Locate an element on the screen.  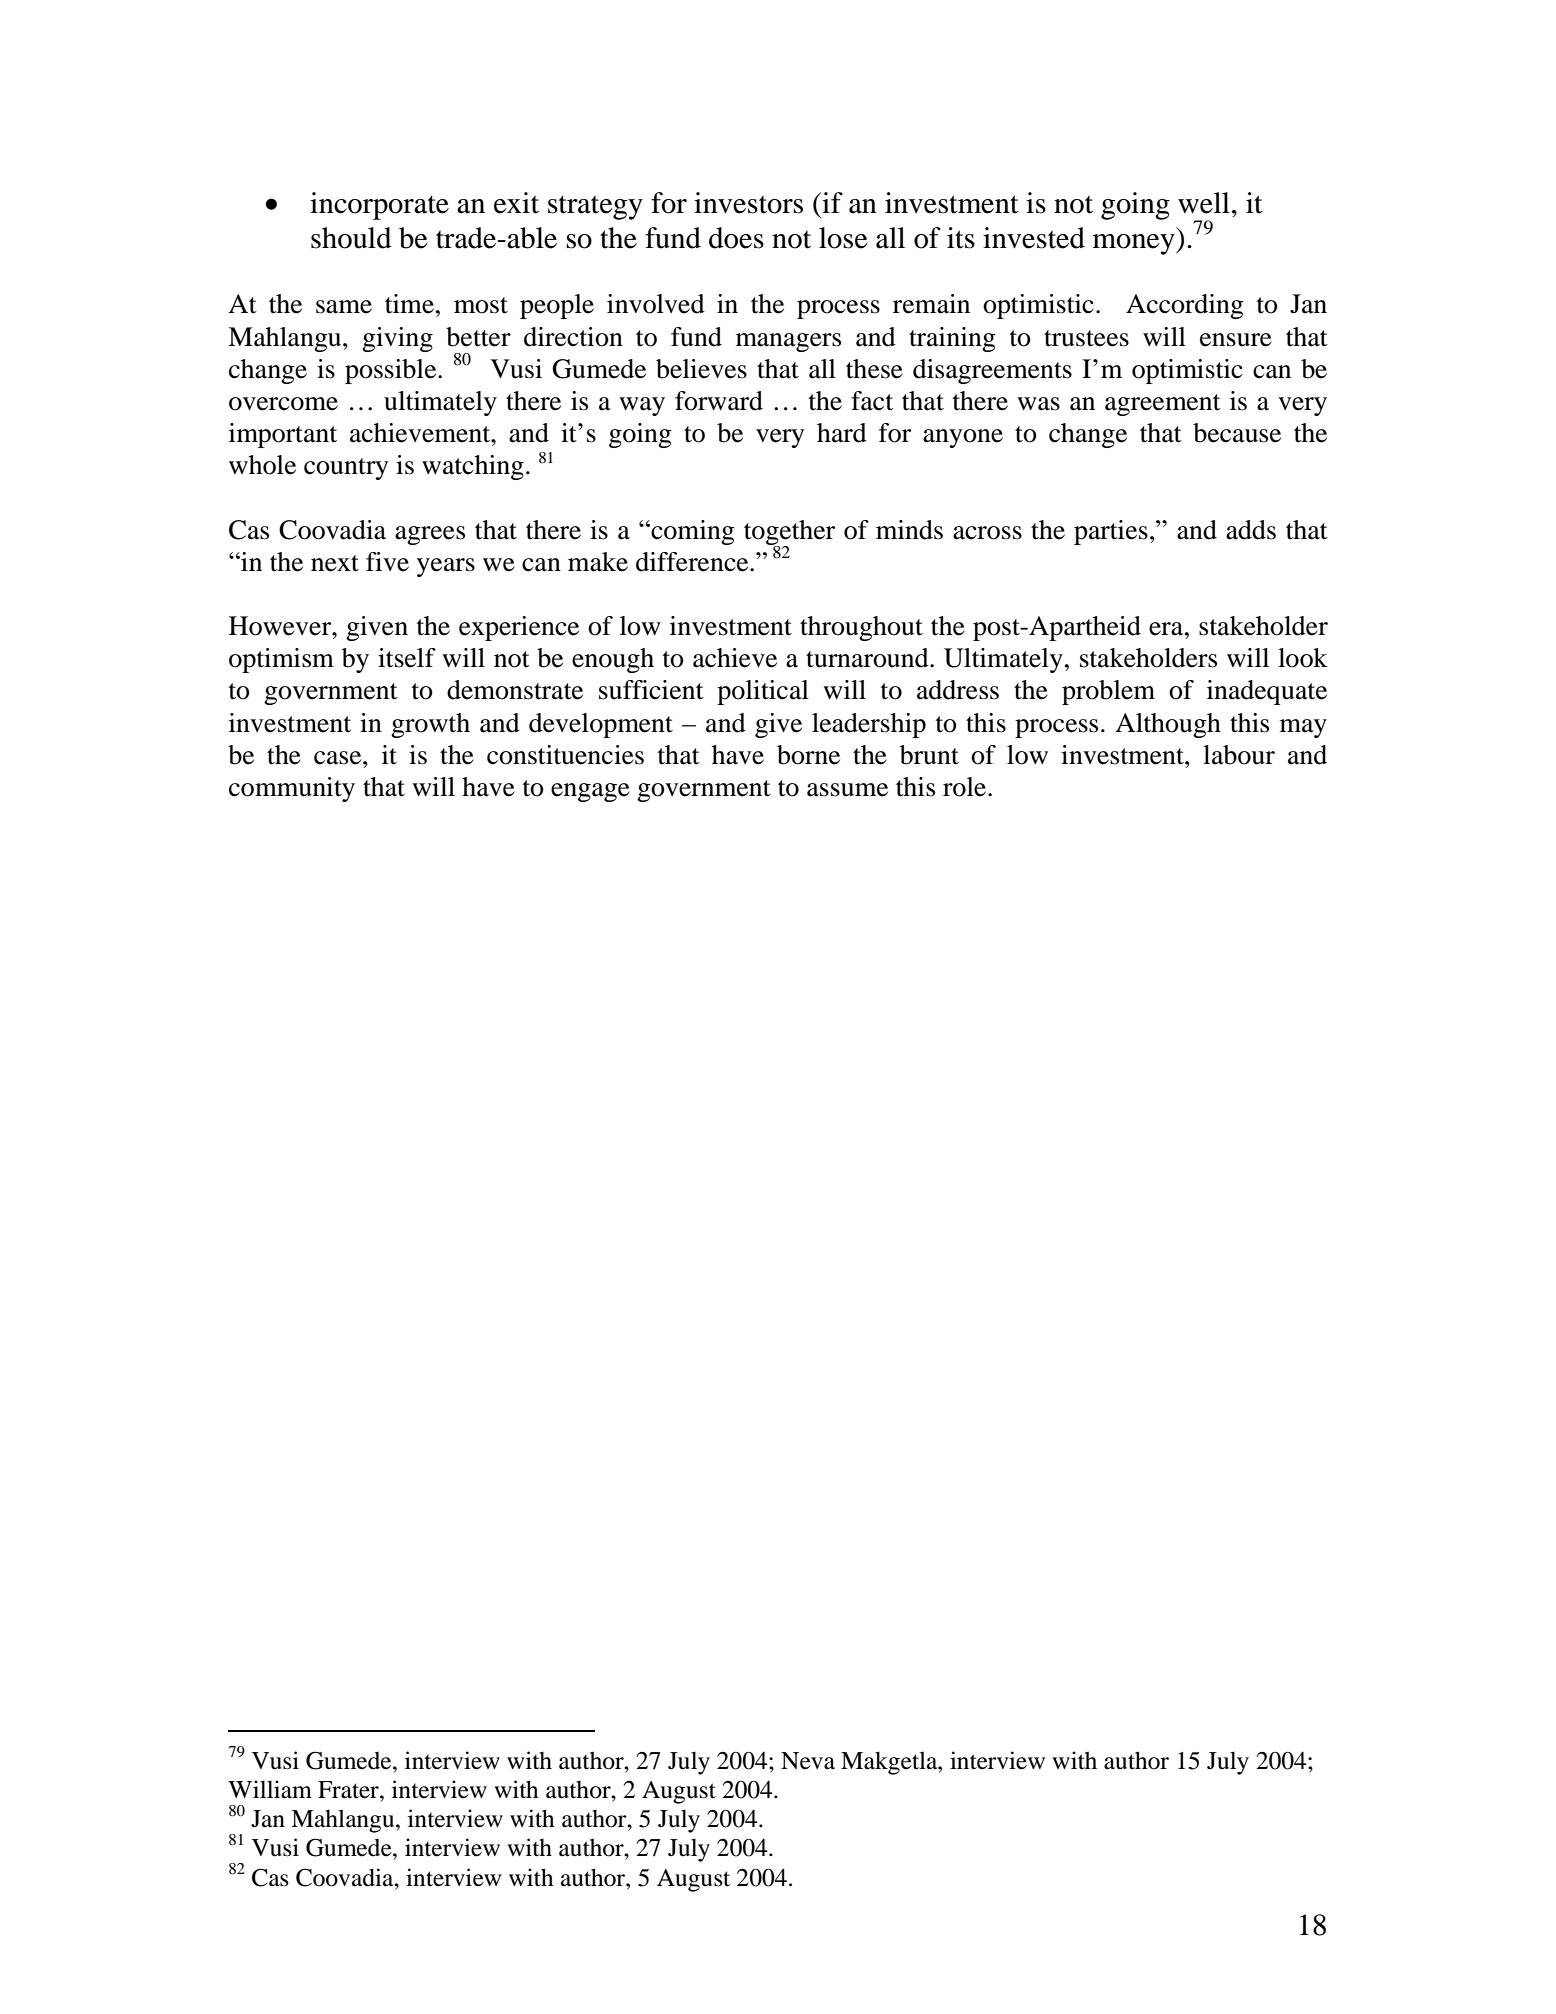
should is located at coordinates (351, 238).
